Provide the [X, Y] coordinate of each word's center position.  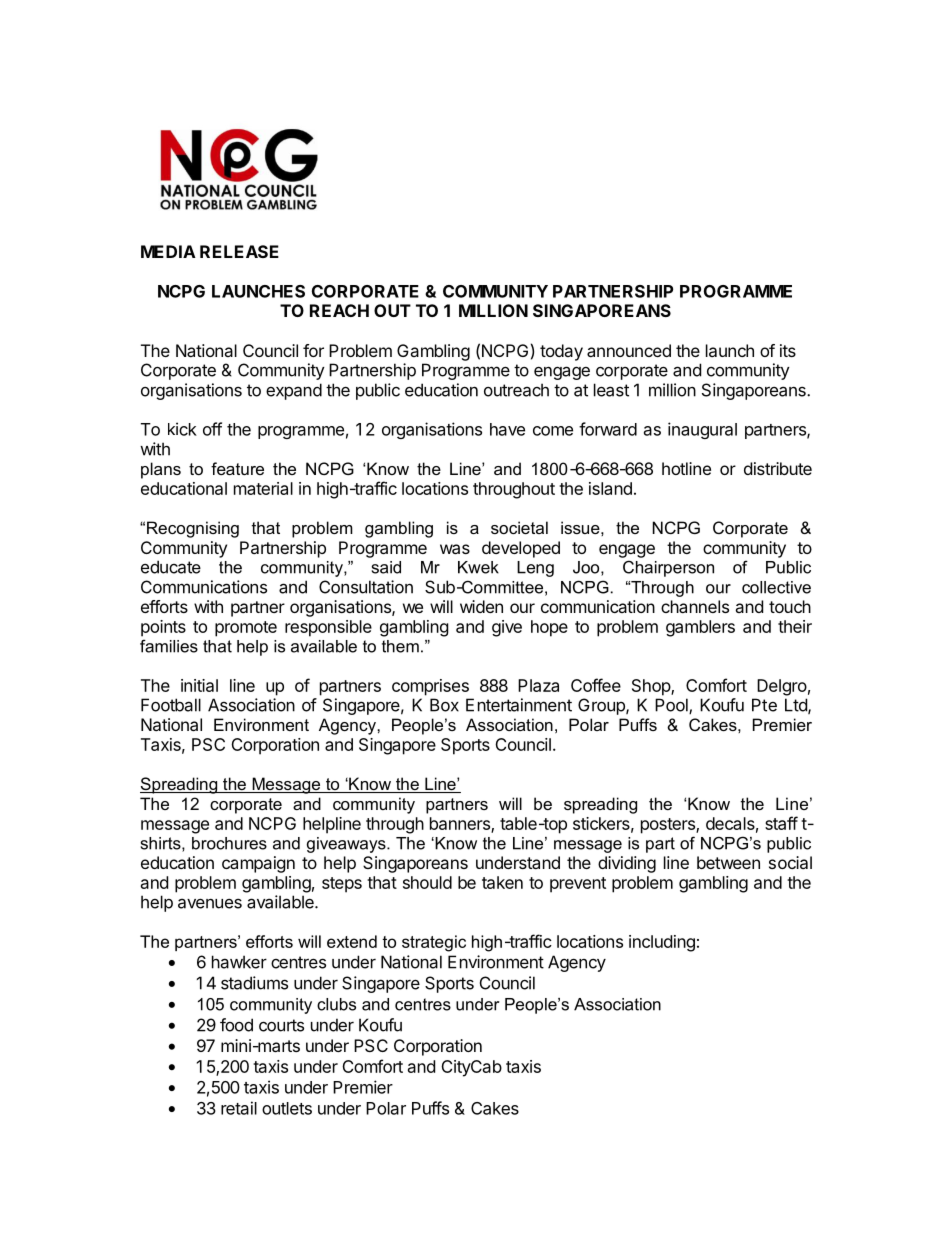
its [788, 350]
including [662, 943]
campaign [258, 864]
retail [239, 1108]
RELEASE [239, 251]
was [455, 549]
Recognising [193, 529]
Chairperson [668, 568]
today [561, 352]
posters [669, 826]
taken [502, 882]
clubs [336, 1004]
